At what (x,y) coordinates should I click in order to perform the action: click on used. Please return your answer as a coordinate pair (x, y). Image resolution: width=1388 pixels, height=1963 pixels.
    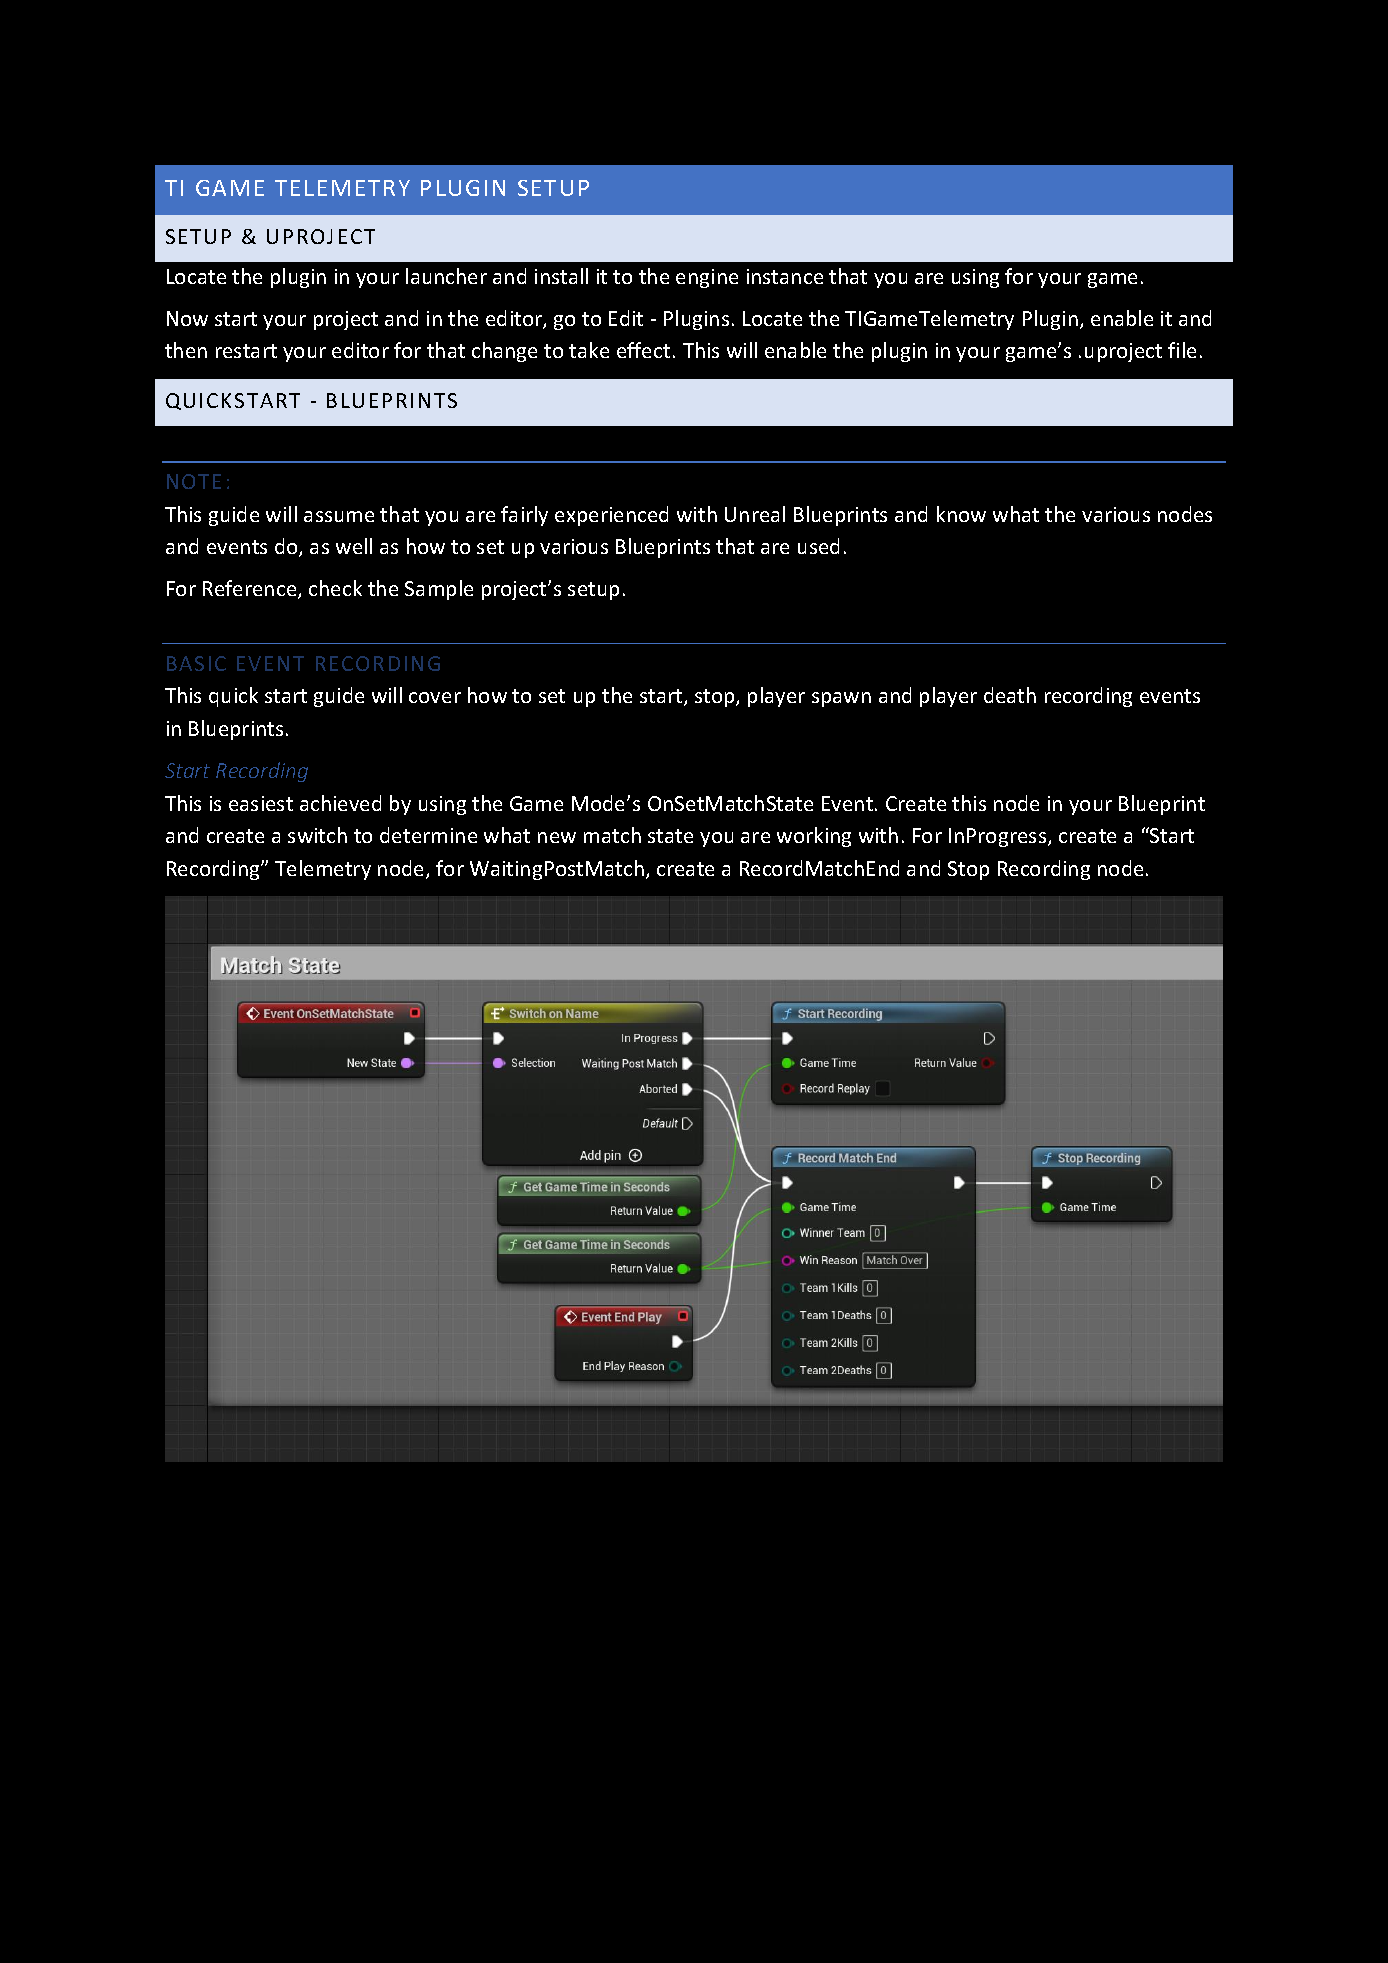
    Looking at the image, I should click on (818, 546).
